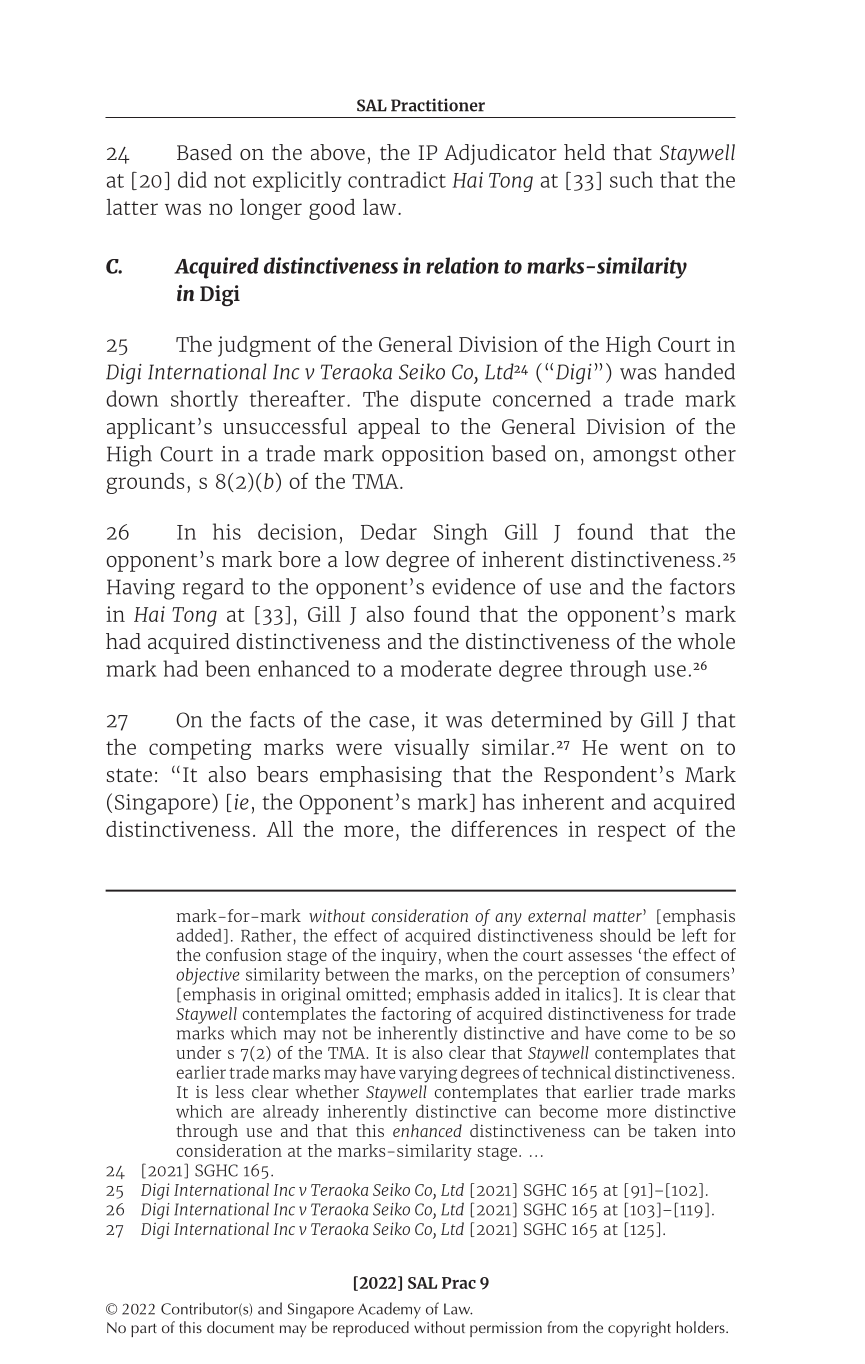  What do you see at coordinates (639, 1329) in the screenshot?
I see `copyright` at bounding box center [639, 1329].
